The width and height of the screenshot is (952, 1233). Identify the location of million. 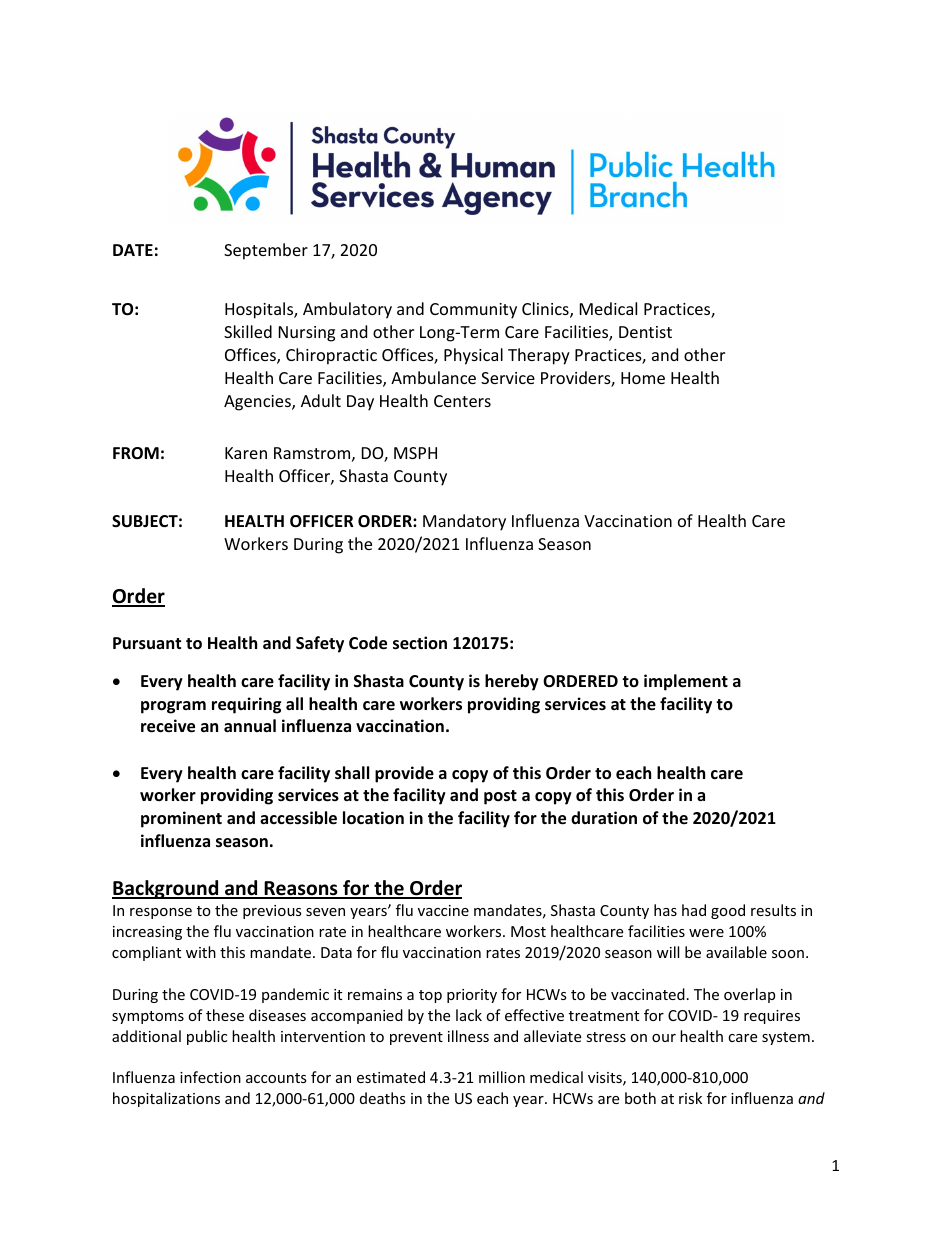
(502, 1077).
